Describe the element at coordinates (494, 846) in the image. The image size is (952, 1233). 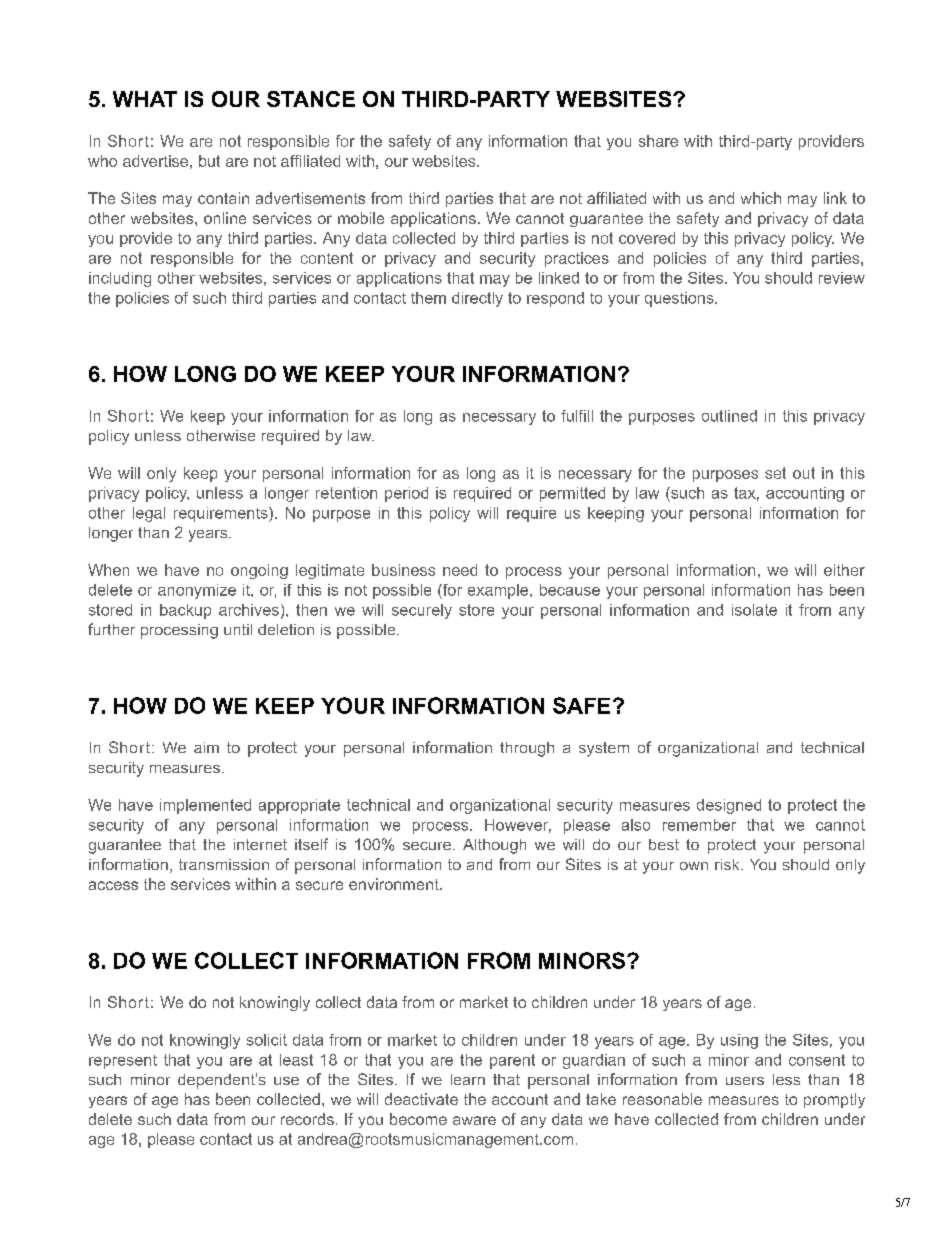
I see `Although` at that location.
